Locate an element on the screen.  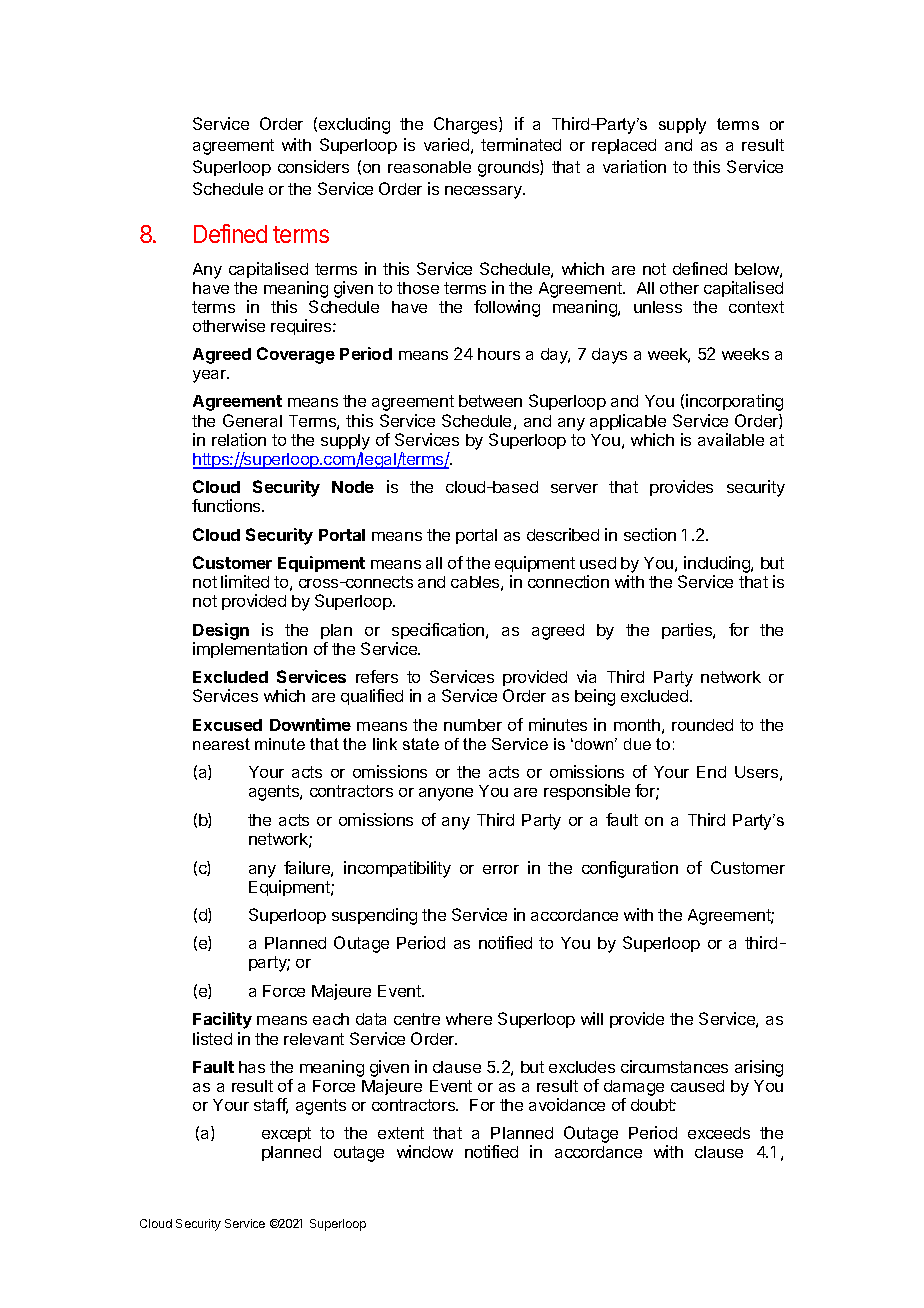
specification is located at coordinates (439, 631).
